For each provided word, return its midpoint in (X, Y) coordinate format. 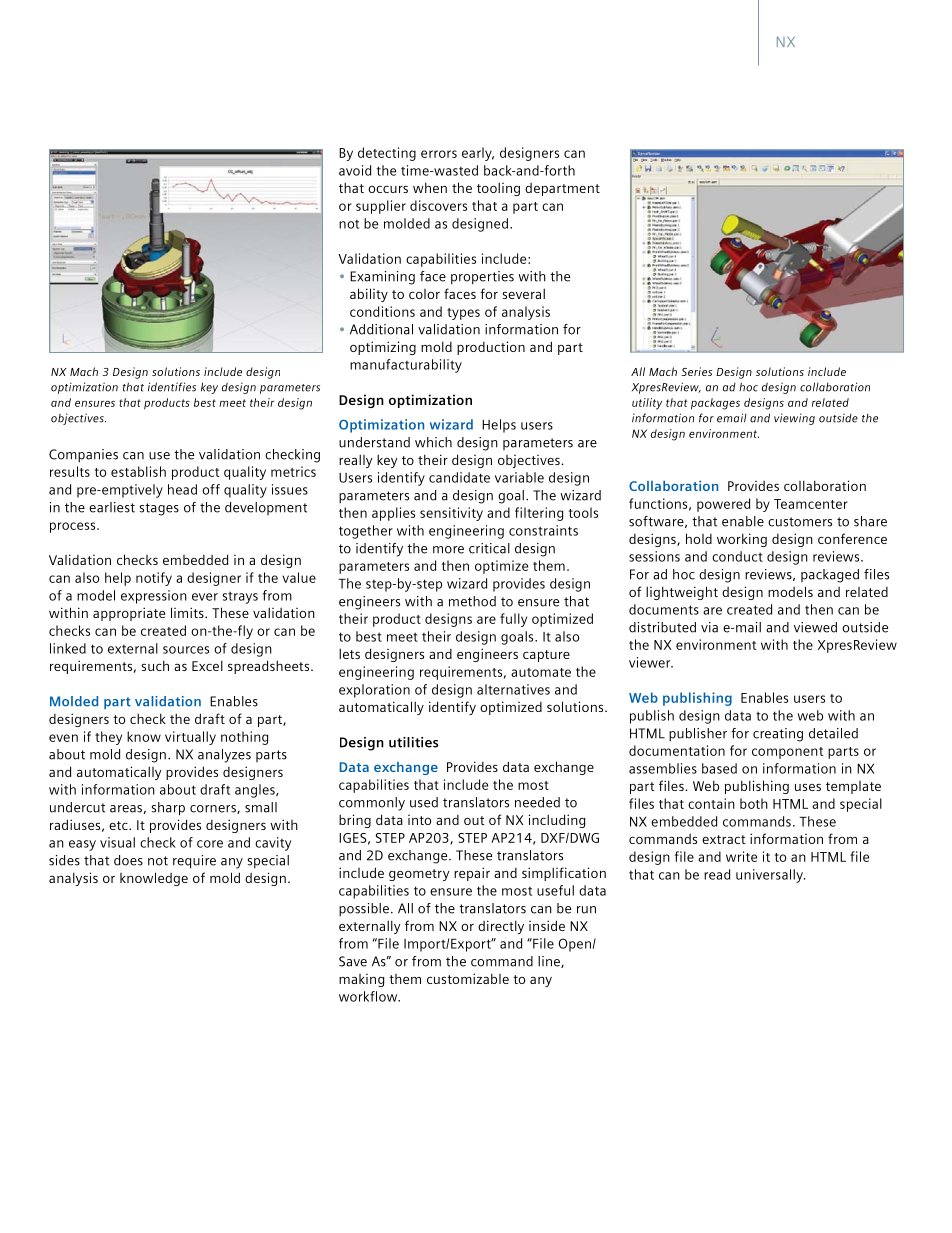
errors (439, 154)
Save (353, 961)
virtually (190, 738)
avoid (355, 170)
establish (138, 471)
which (433, 442)
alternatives (513, 689)
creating (778, 735)
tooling (498, 189)
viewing (794, 419)
